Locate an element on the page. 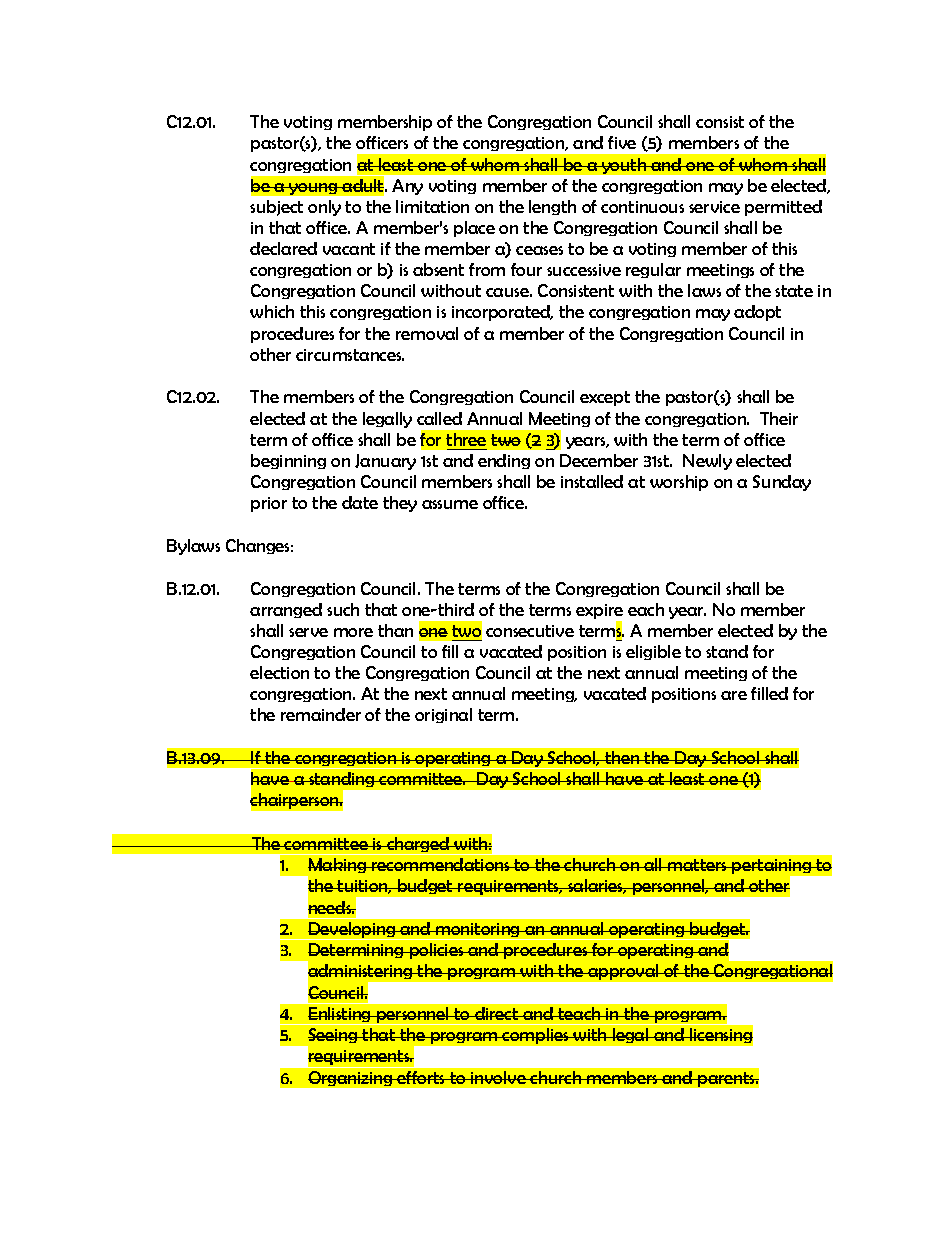  length is located at coordinates (552, 207).
